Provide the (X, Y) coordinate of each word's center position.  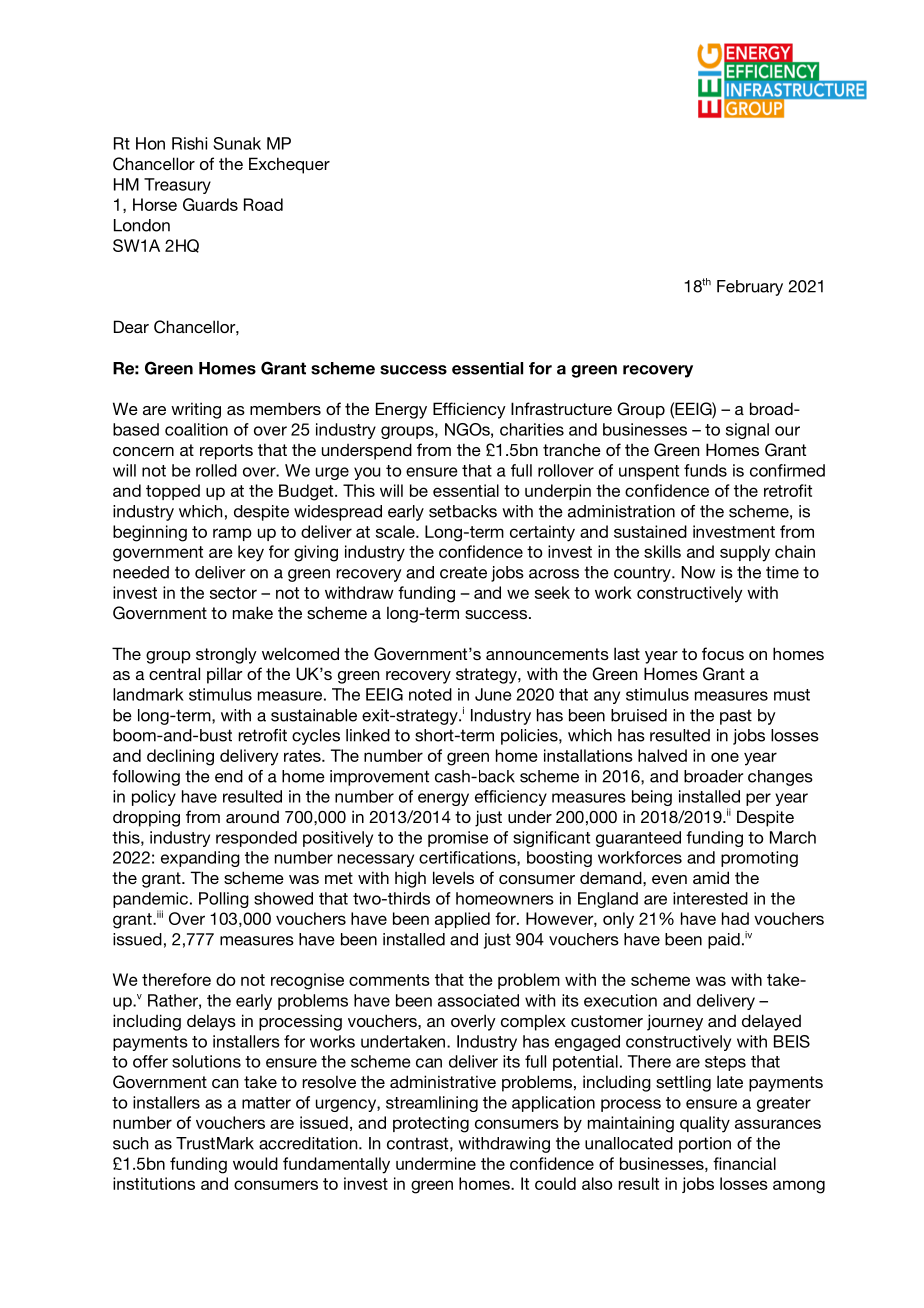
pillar (225, 675)
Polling (224, 900)
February (750, 288)
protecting (431, 1124)
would (255, 1163)
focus (723, 653)
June (493, 694)
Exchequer (289, 165)
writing (196, 410)
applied (462, 920)
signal (747, 431)
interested (710, 898)
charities (532, 429)
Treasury (177, 186)
